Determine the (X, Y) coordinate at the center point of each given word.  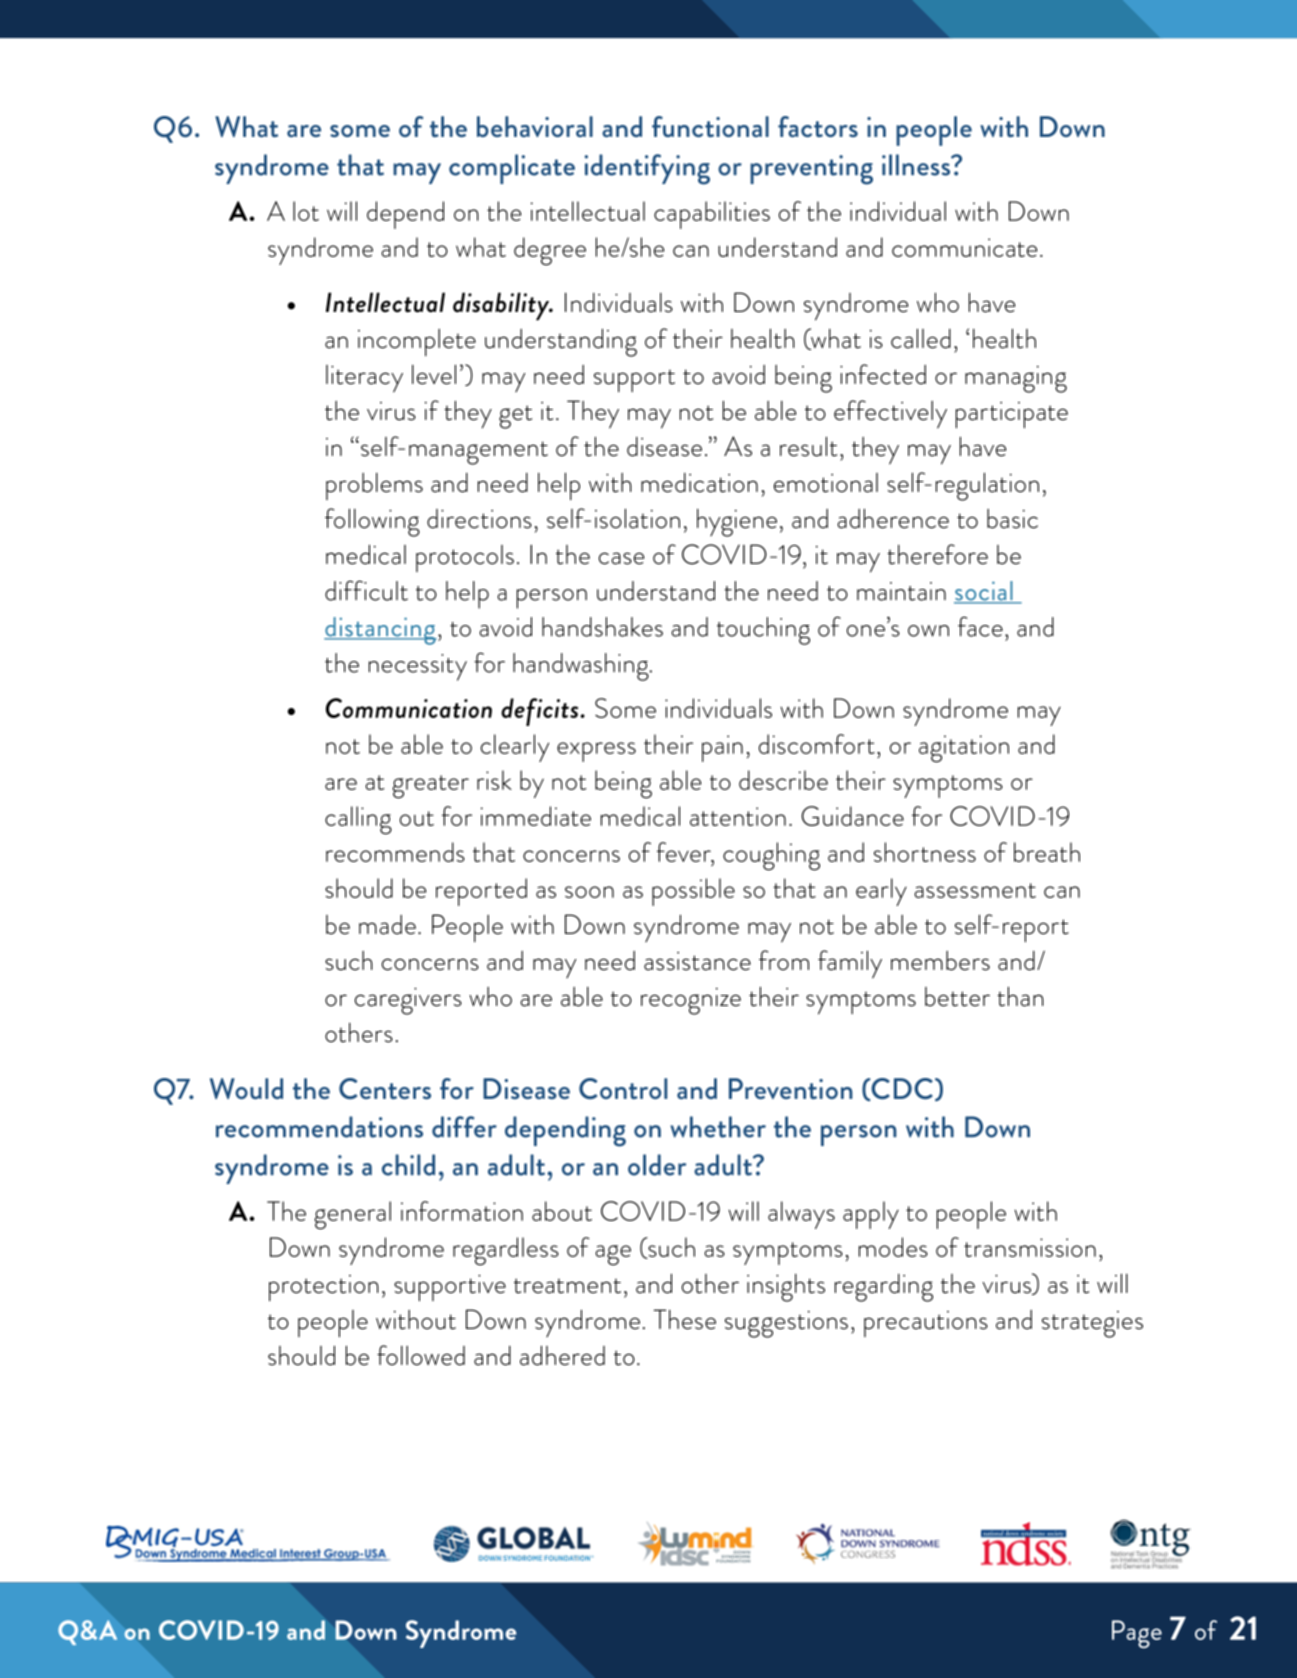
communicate (964, 247)
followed (421, 1355)
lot (306, 211)
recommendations (319, 1127)
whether (718, 1127)
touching (763, 631)
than (1020, 996)
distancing (380, 631)
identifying (647, 169)
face (980, 626)
